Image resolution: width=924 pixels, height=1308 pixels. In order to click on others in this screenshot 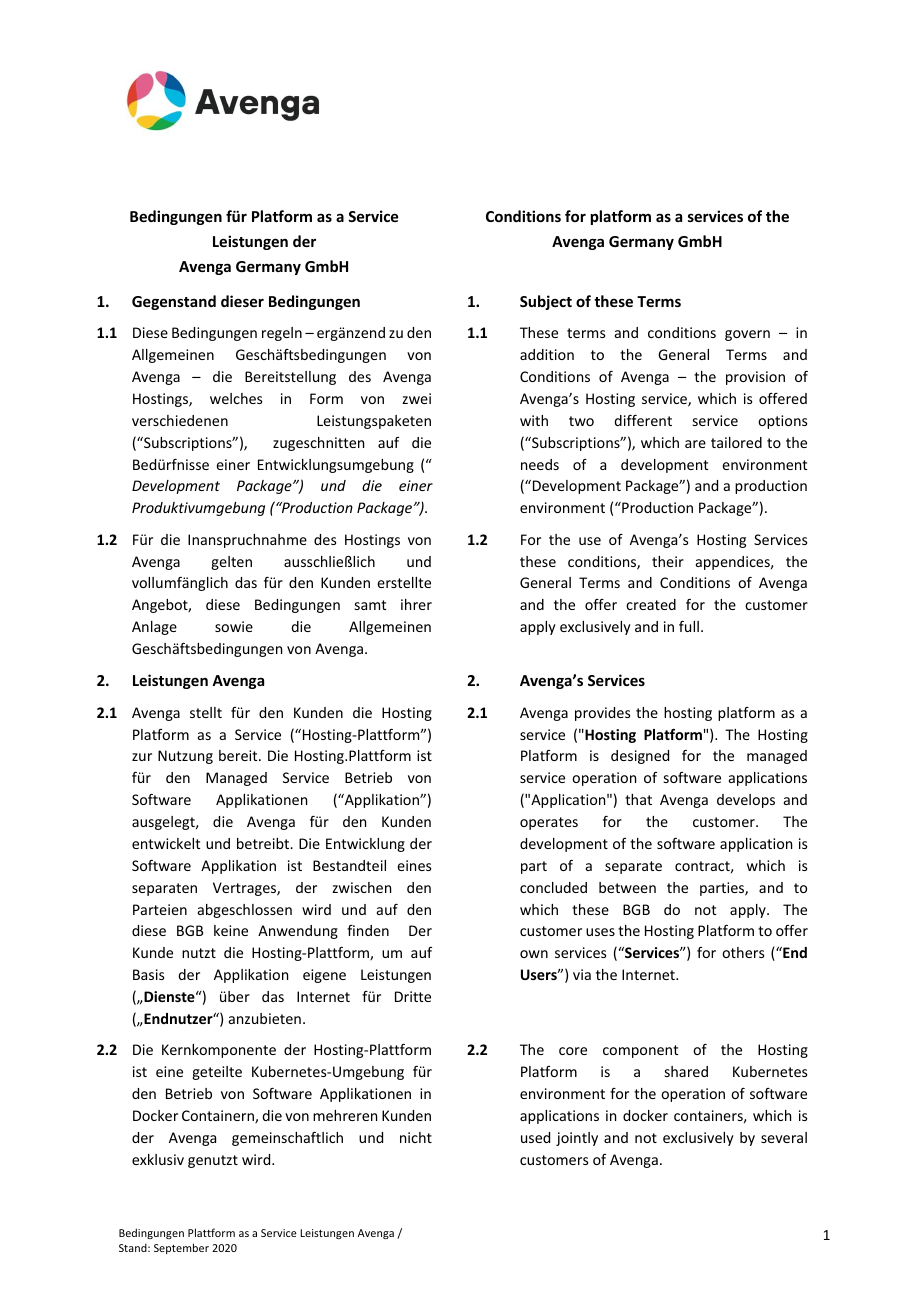, I will do `click(743, 952)`.
